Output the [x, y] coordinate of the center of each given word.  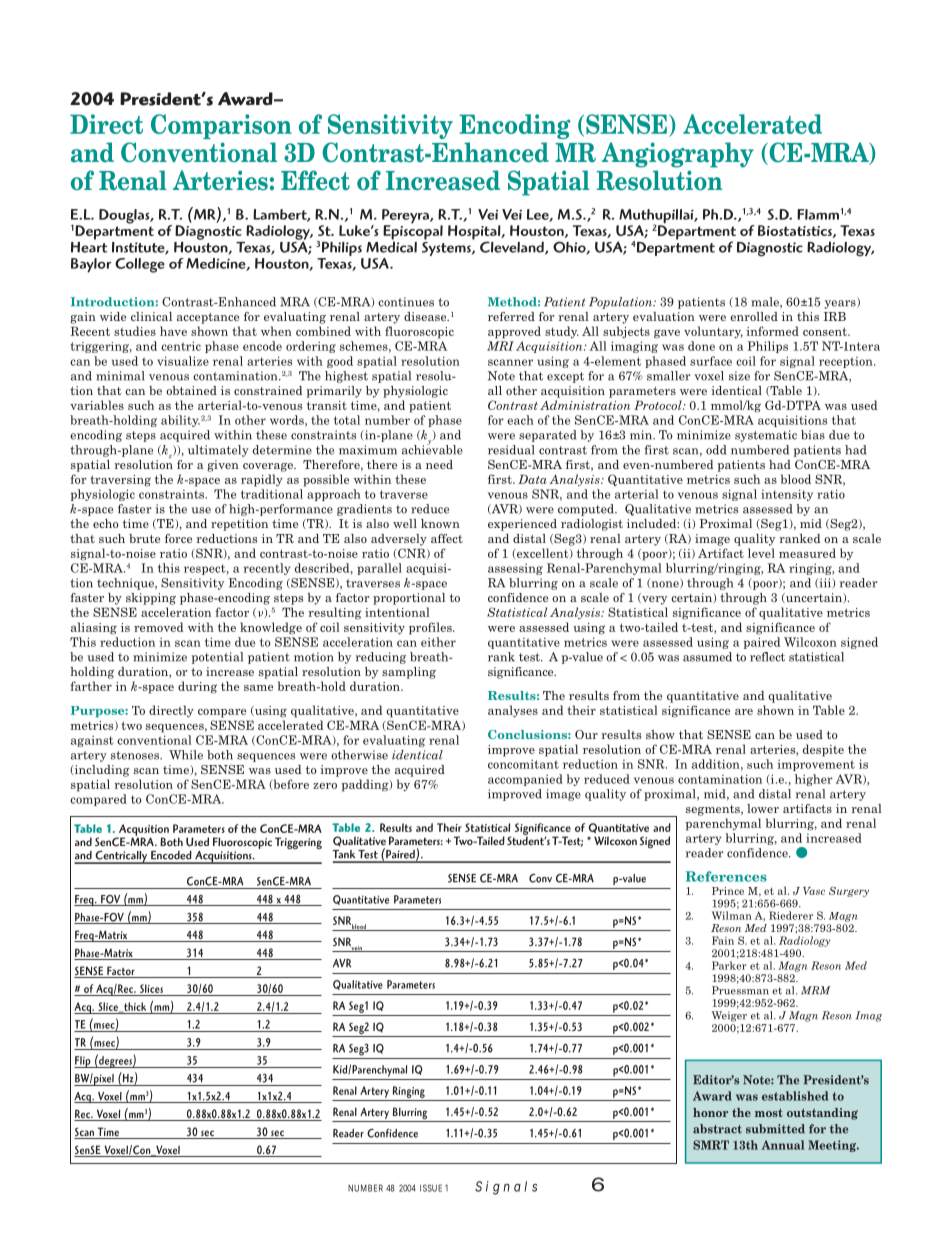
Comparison [221, 126]
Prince [728, 891]
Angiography [678, 155]
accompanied [525, 780]
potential [217, 658]
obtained [191, 390]
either [438, 642]
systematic [766, 436]
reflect [767, 657]
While [186, 755]
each [520, 420]
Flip [83, 1062]
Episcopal [413, 232]
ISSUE [431, 1188]
